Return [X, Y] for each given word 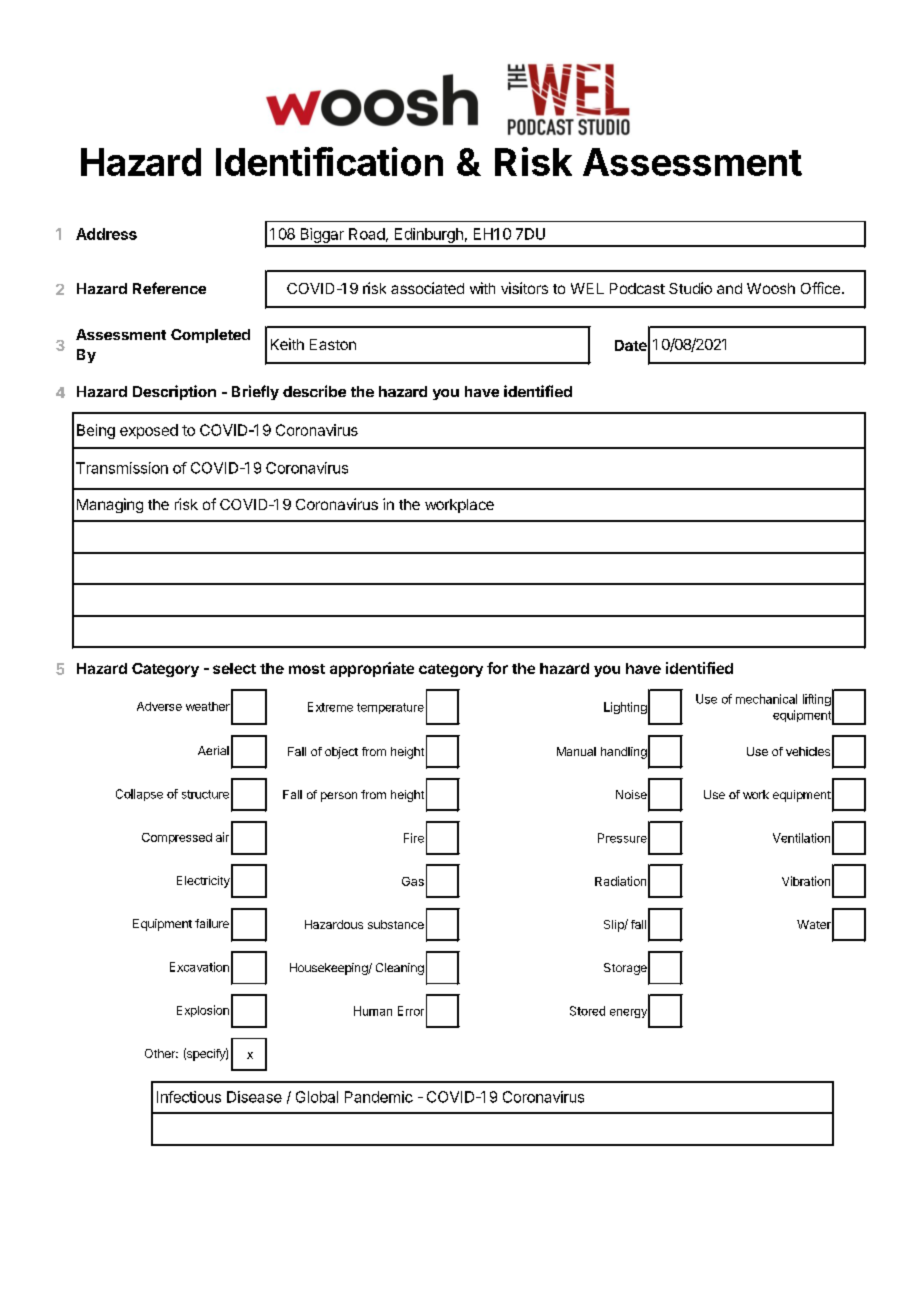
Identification [329, 161]
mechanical [766, 699]
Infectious [189, 1097]
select [234, 668]
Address [106, 234]
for [497, 668]
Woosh [771, 288]
